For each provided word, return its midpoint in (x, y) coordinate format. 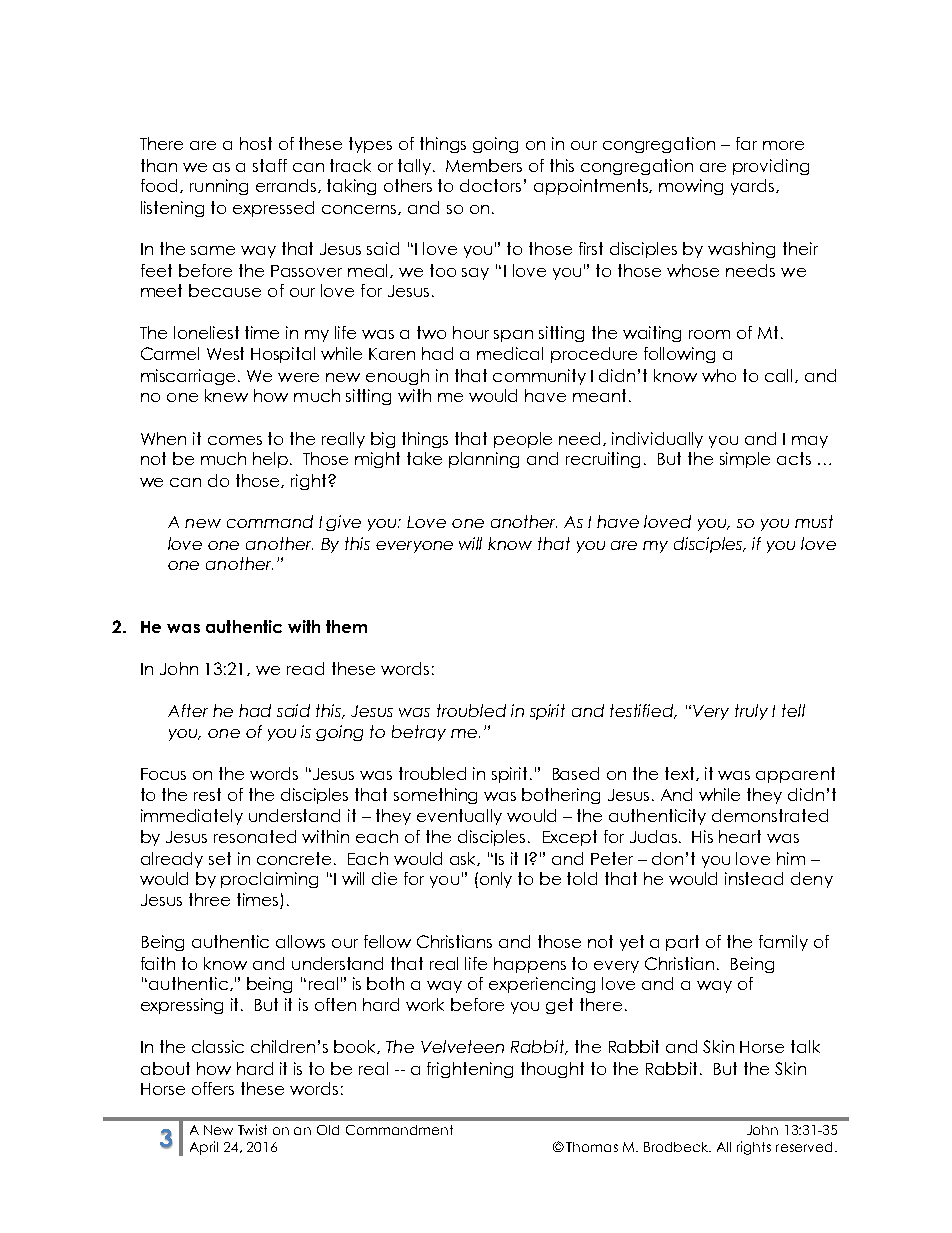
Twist (252, 1129)
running (219, 187)
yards (754, 187)
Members (484, 165)
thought (552, 1070)
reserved (804, 1147)
